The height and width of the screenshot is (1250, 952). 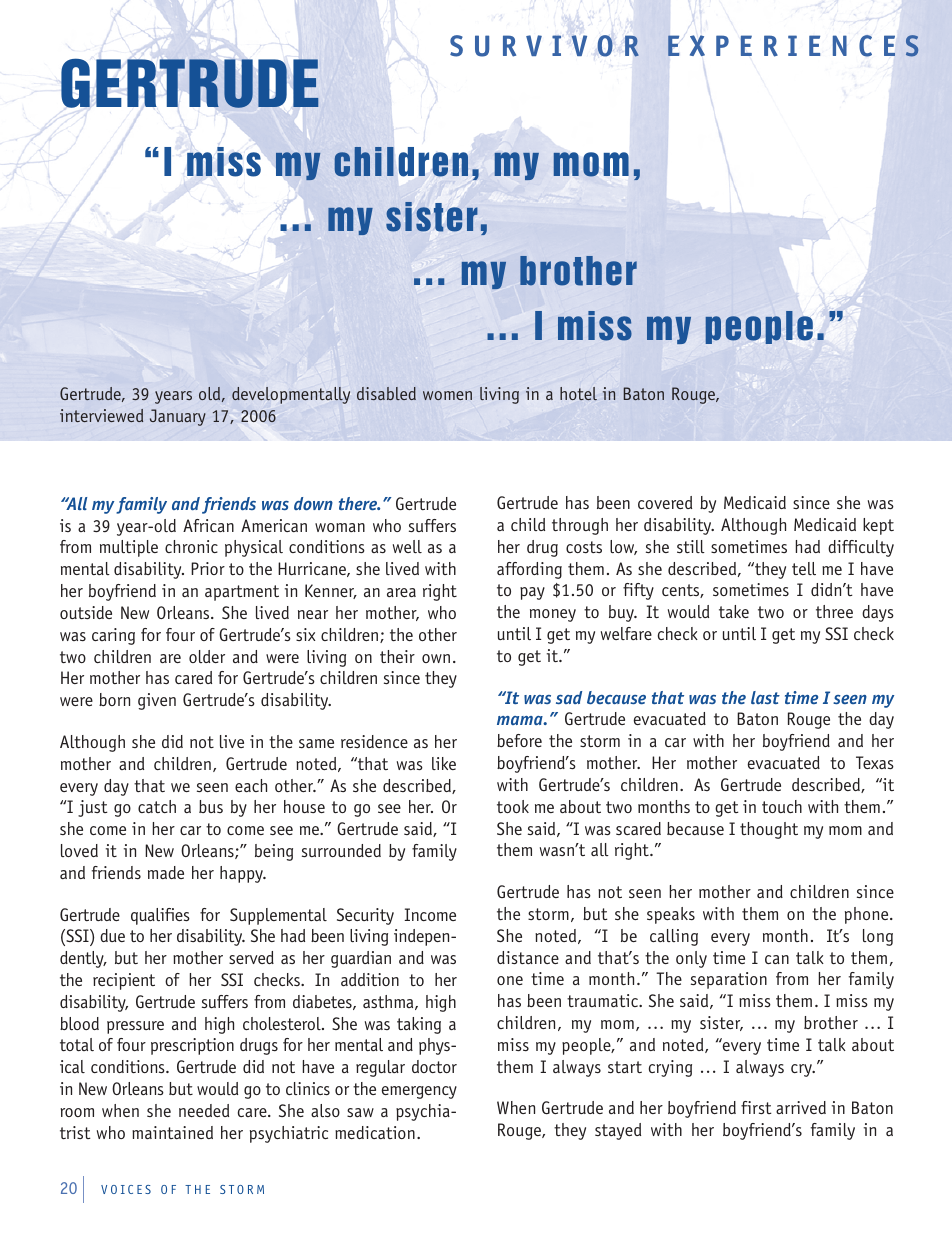 I want to click on made, so click(x=166, y=872).
